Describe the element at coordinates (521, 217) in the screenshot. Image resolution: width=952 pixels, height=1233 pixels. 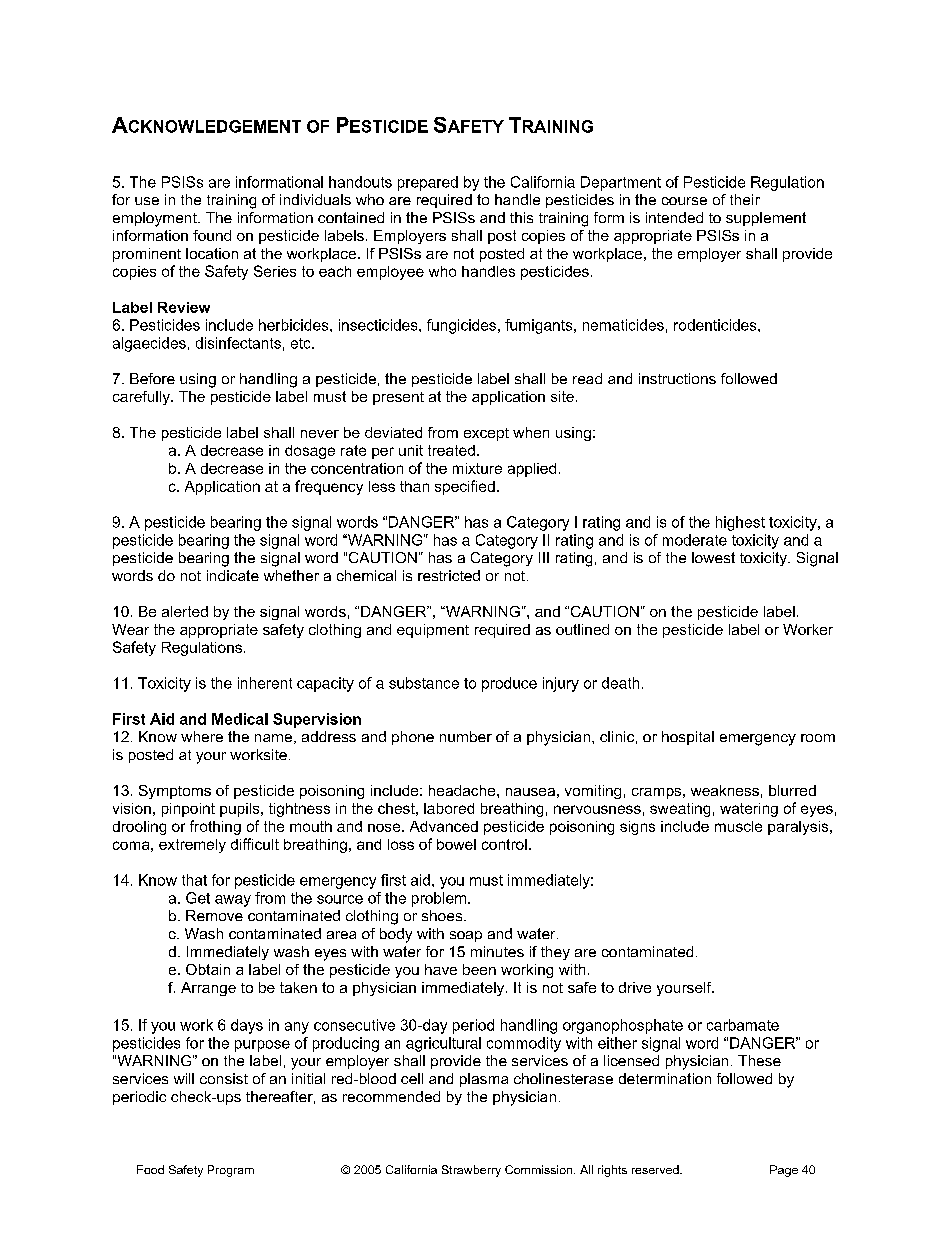
I see `this` at that location.
